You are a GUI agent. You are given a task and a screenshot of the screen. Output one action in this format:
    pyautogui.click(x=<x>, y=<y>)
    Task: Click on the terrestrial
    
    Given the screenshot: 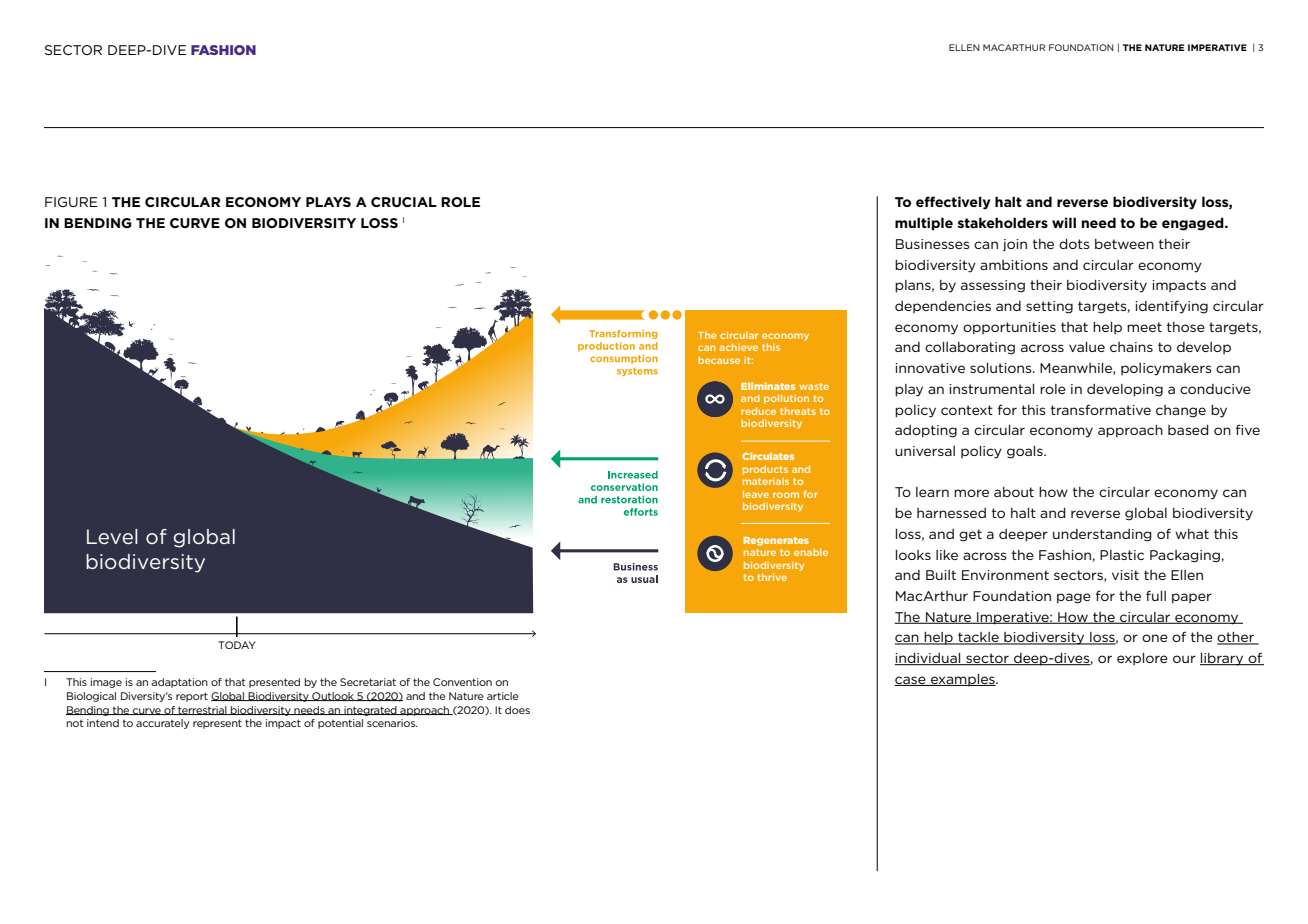 What is the action you would take?
    pyautogui.click(x=202, y=710)
